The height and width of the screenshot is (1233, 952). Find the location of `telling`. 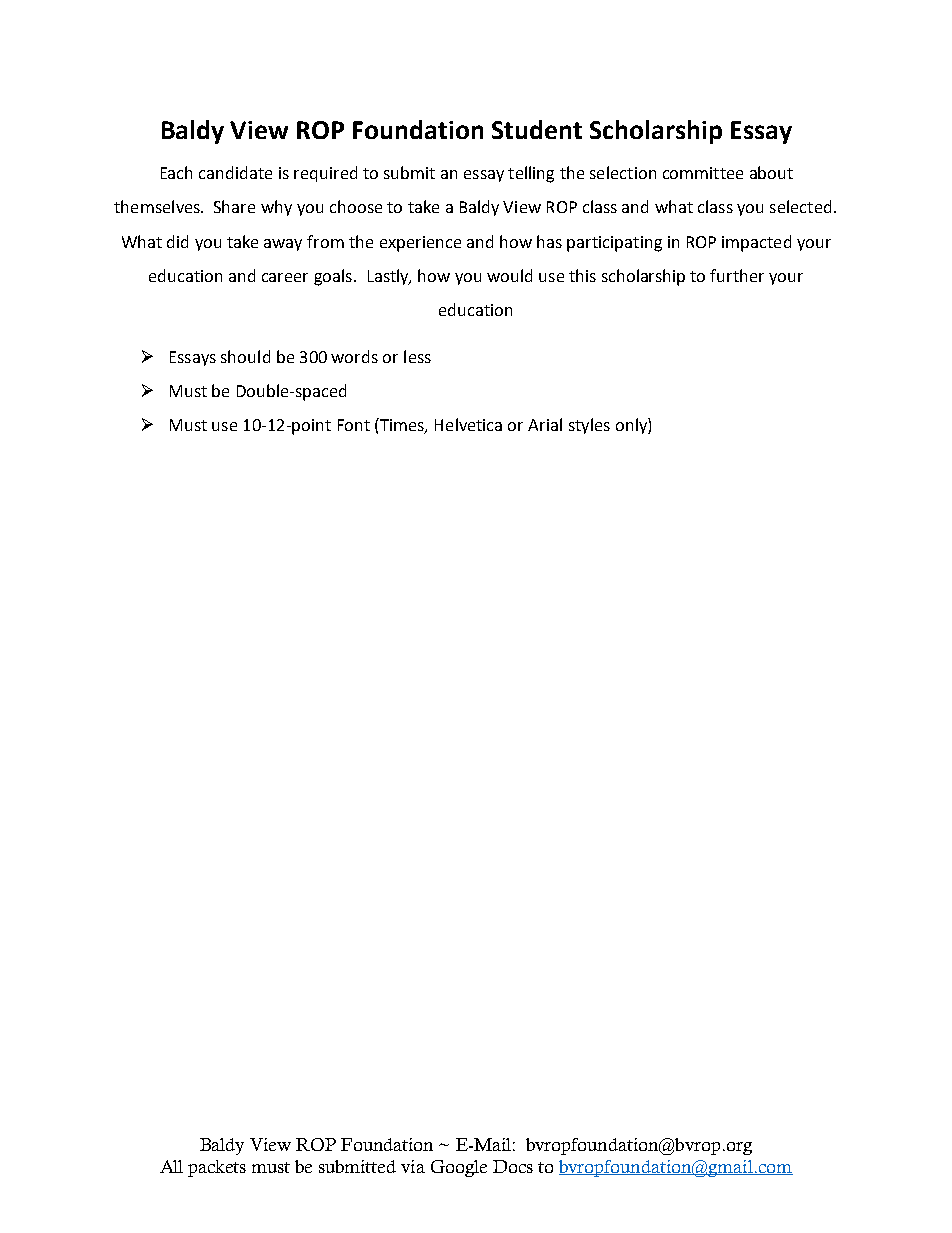

telling is located at coordinates (531, 174).
